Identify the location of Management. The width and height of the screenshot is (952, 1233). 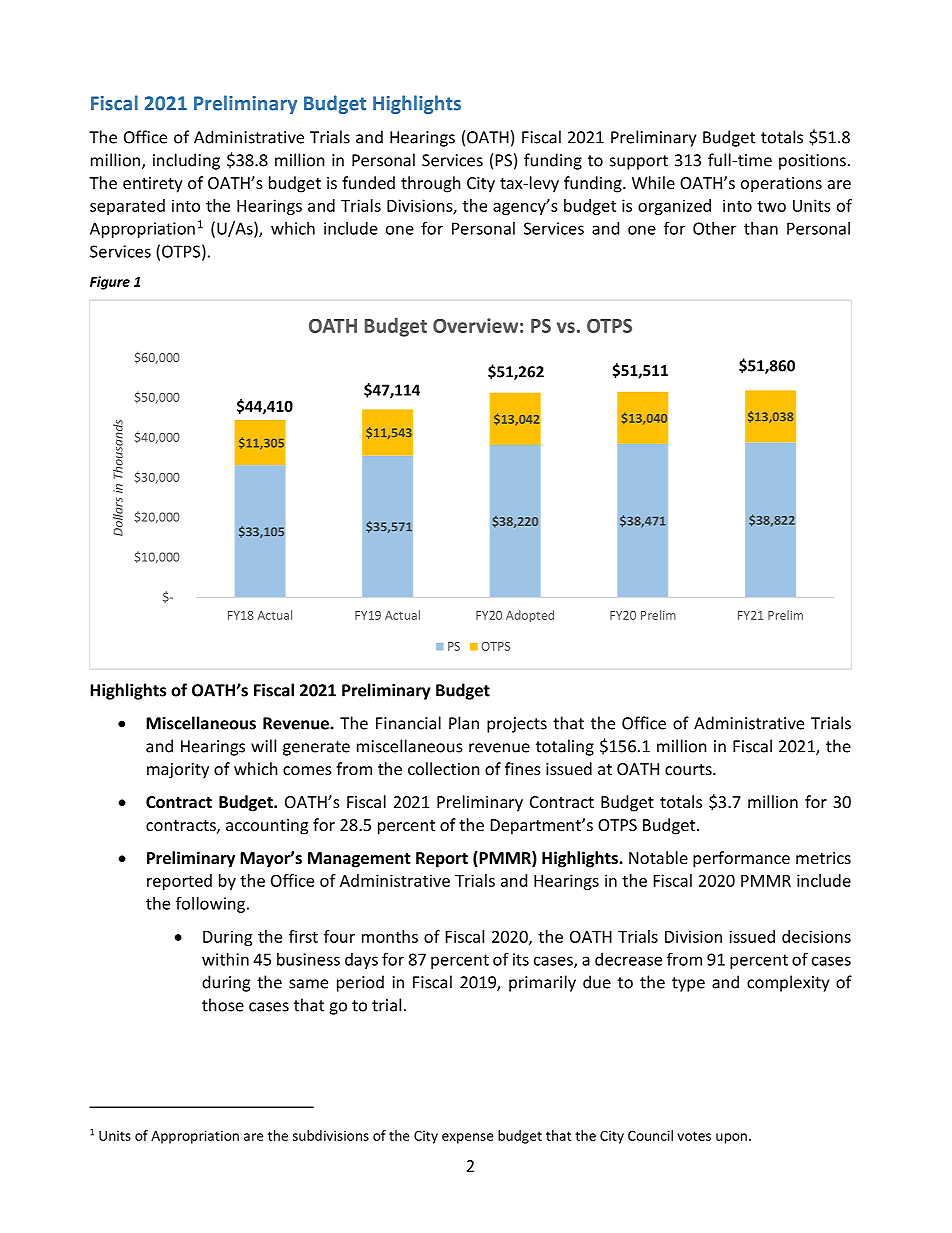
(359, 860).
